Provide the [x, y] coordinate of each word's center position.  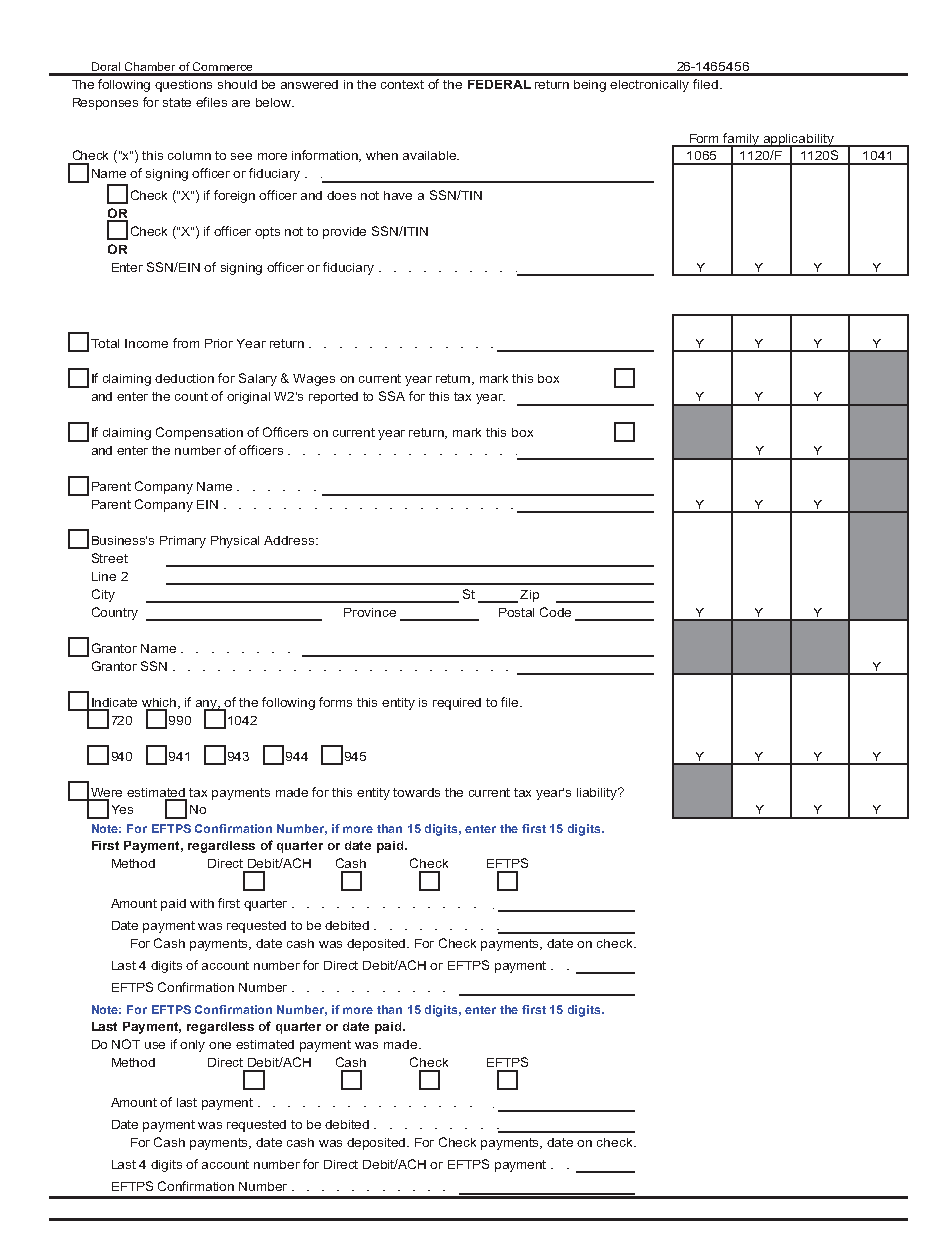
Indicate [114, 702]
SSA [392, 396]
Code [555, 612]
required [457, 704]
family [742, 140]
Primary [183, 542]
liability [598, 794]
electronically [649, 86]
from [186, 343]
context [402, 84]
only [192, 1046]
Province [370, 612]
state [177, 102]
